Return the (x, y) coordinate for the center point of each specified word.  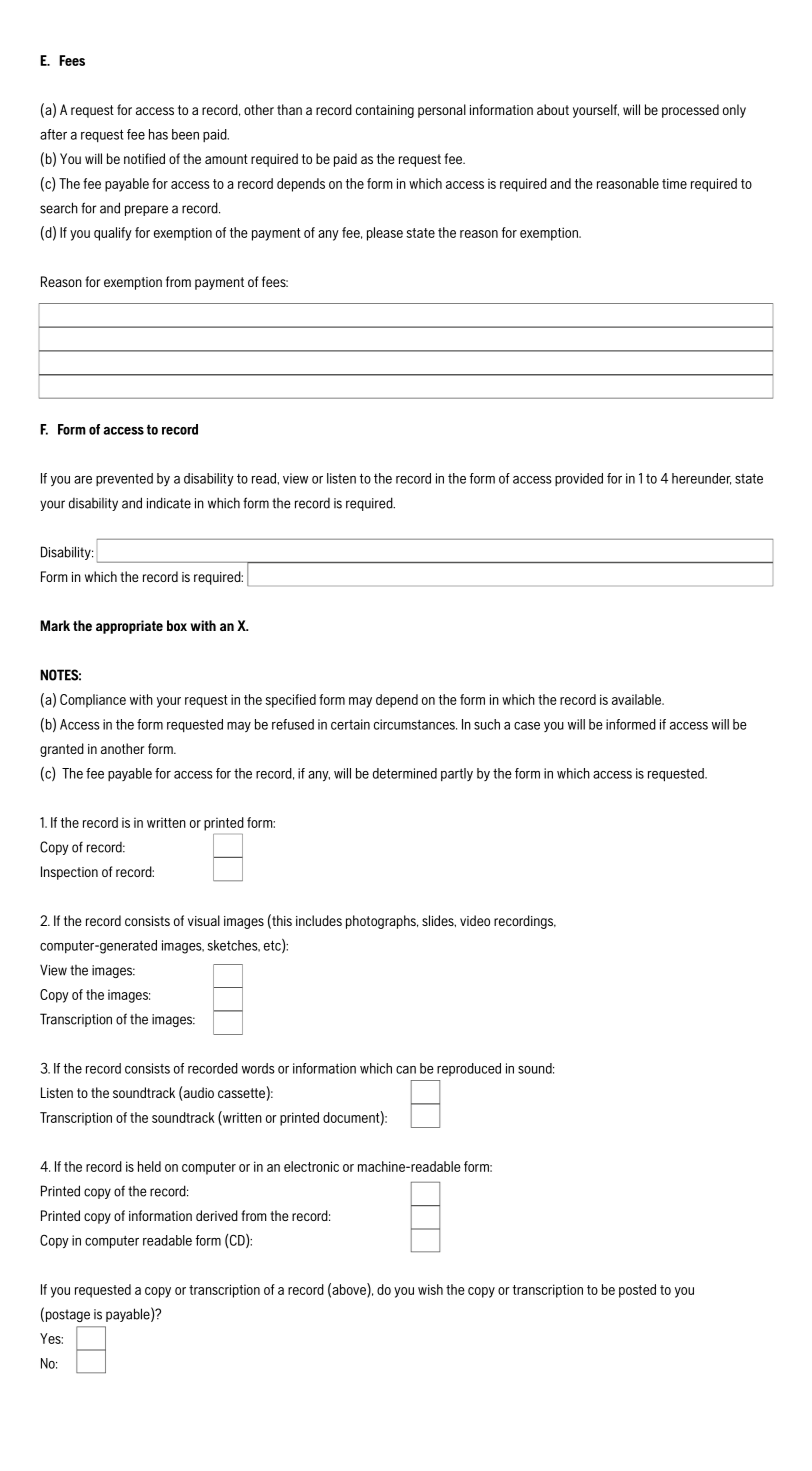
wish (430, 1289)
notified (144, 158)
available (638, 699)
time (674, 183)
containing (385, 111)
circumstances (415, 724)
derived (217, 1215)
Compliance (93, 701)
